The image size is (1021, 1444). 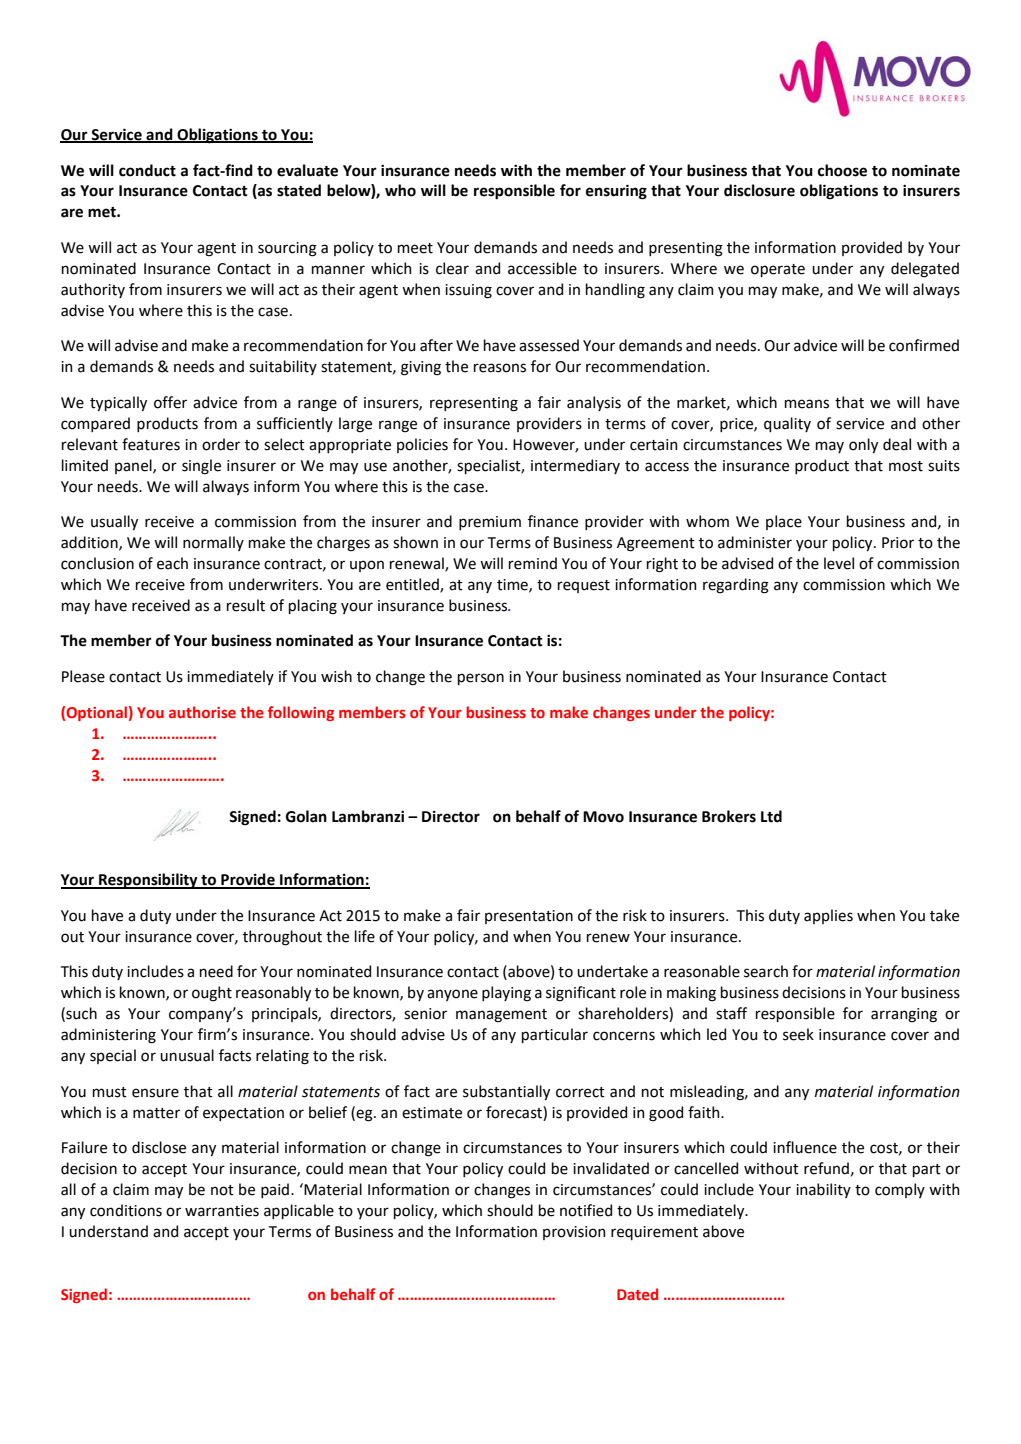 What do you see at coordinates (828, 916) in the screenshot?
I see `applies` at bounding box center [828, 916].
